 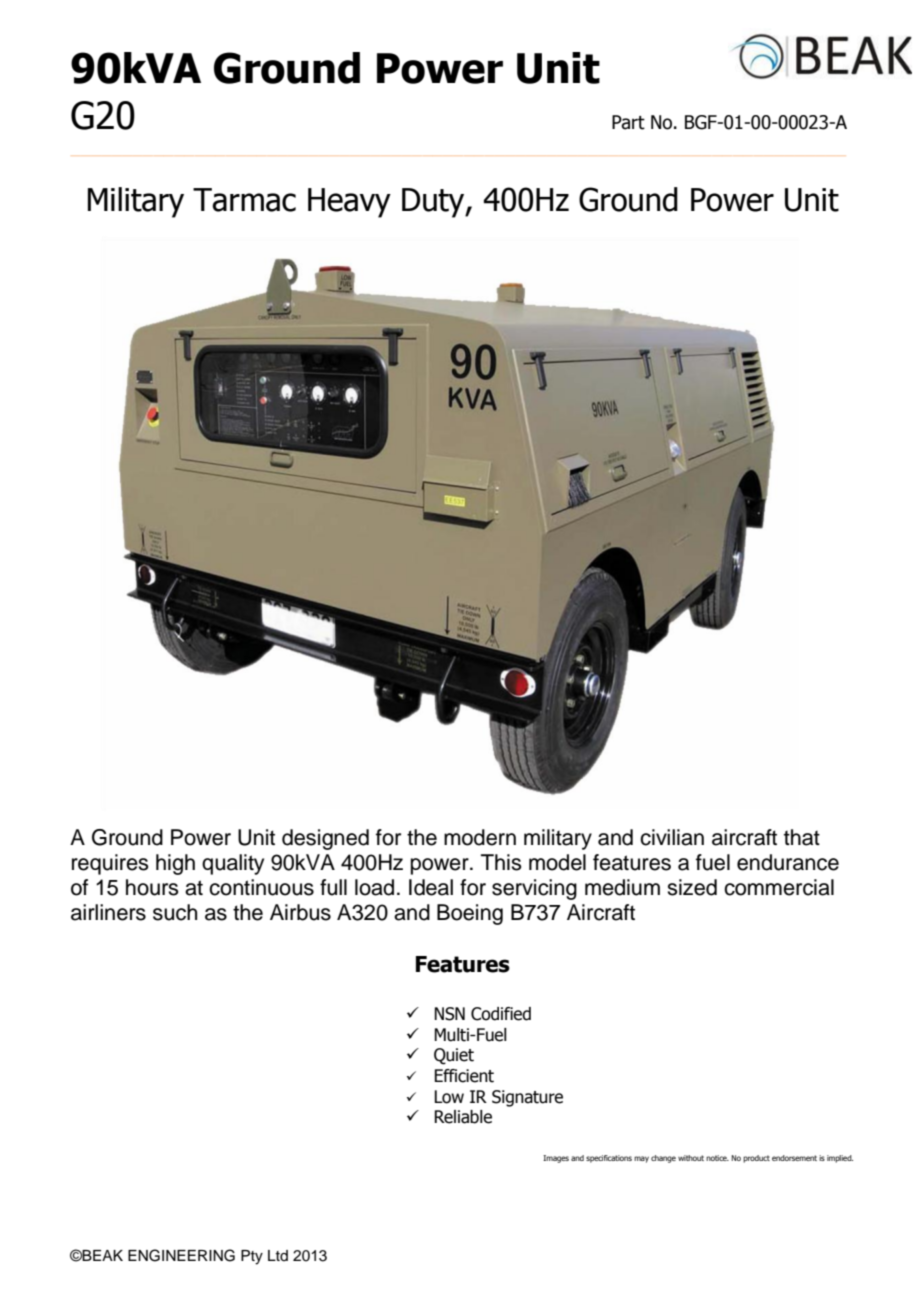 What do you see at coordinates (244, 200) in the screenshot?
I see `Tarmac` at bounding box center [244, 200].
